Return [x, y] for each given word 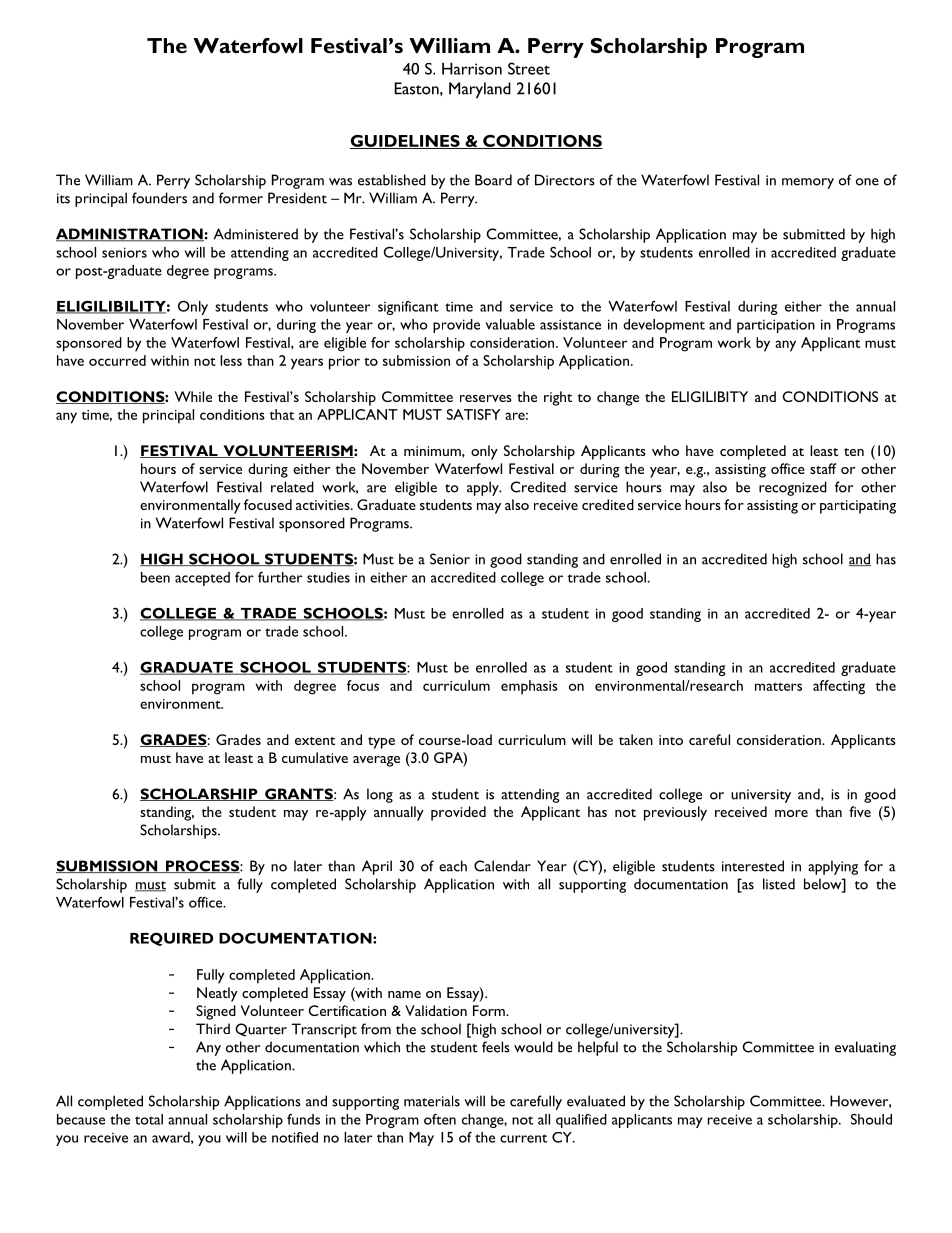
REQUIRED [171, 939]
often [440, 1119]
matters [778, 686]
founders [159, 198]
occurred [117, 360]
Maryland [480, 90]
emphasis [529, 687]
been [155, 577]
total [149, 1119]
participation [776, 326]
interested [753, 866]
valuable [510, 324]
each [453, 866]
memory [808, 183]
